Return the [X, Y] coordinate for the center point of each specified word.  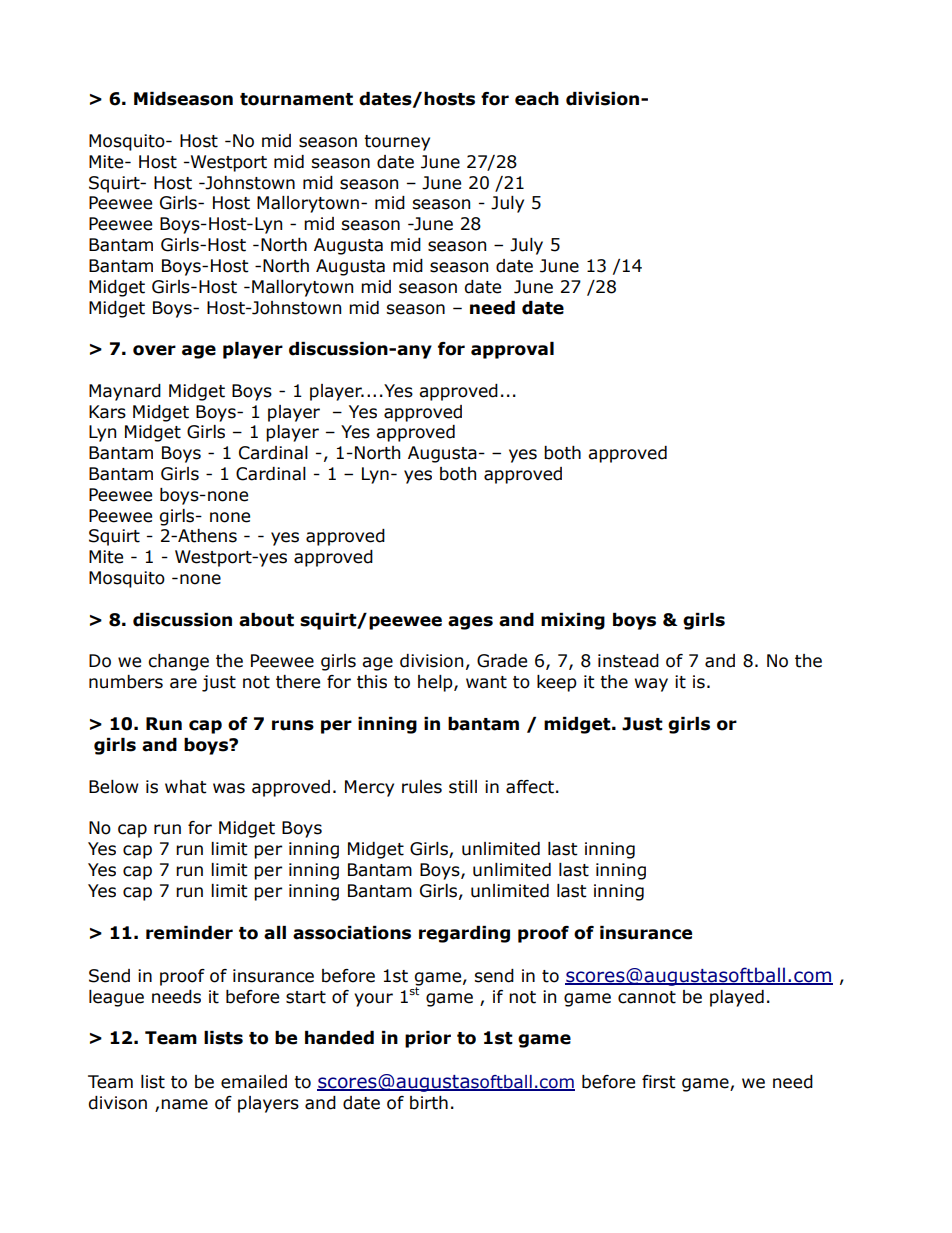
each [537, 99]
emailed [254, 1082]
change [178, 662]
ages [470, 623]
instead [628, 661]
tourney [397, 143]
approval [512, 350]
